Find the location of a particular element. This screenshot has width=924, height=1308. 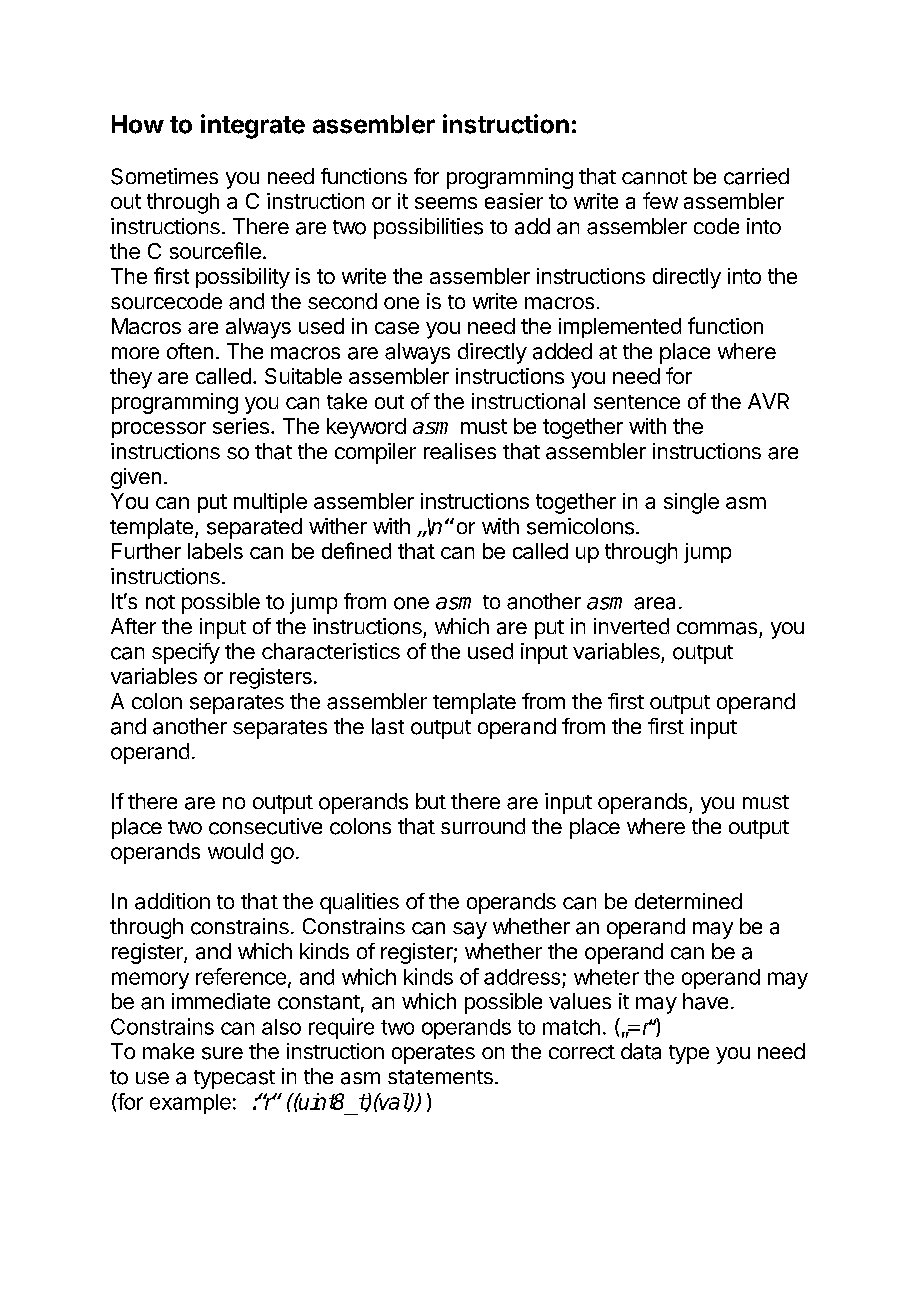

sentence is located at coordinates (637, 402).
